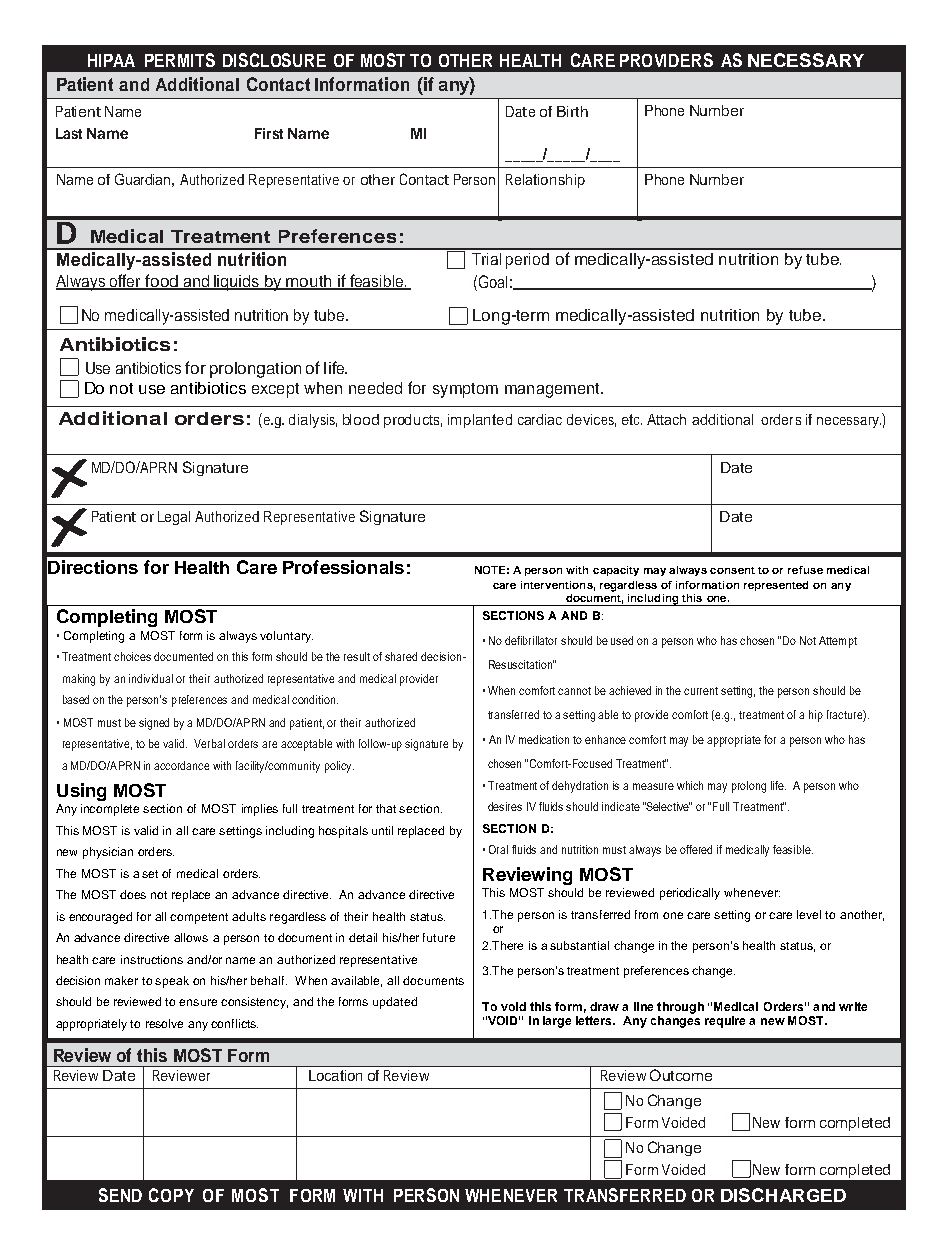 Image resolution: width=952 pixels, height=1233 pixels. I want to click on future, so click(439, 937).
